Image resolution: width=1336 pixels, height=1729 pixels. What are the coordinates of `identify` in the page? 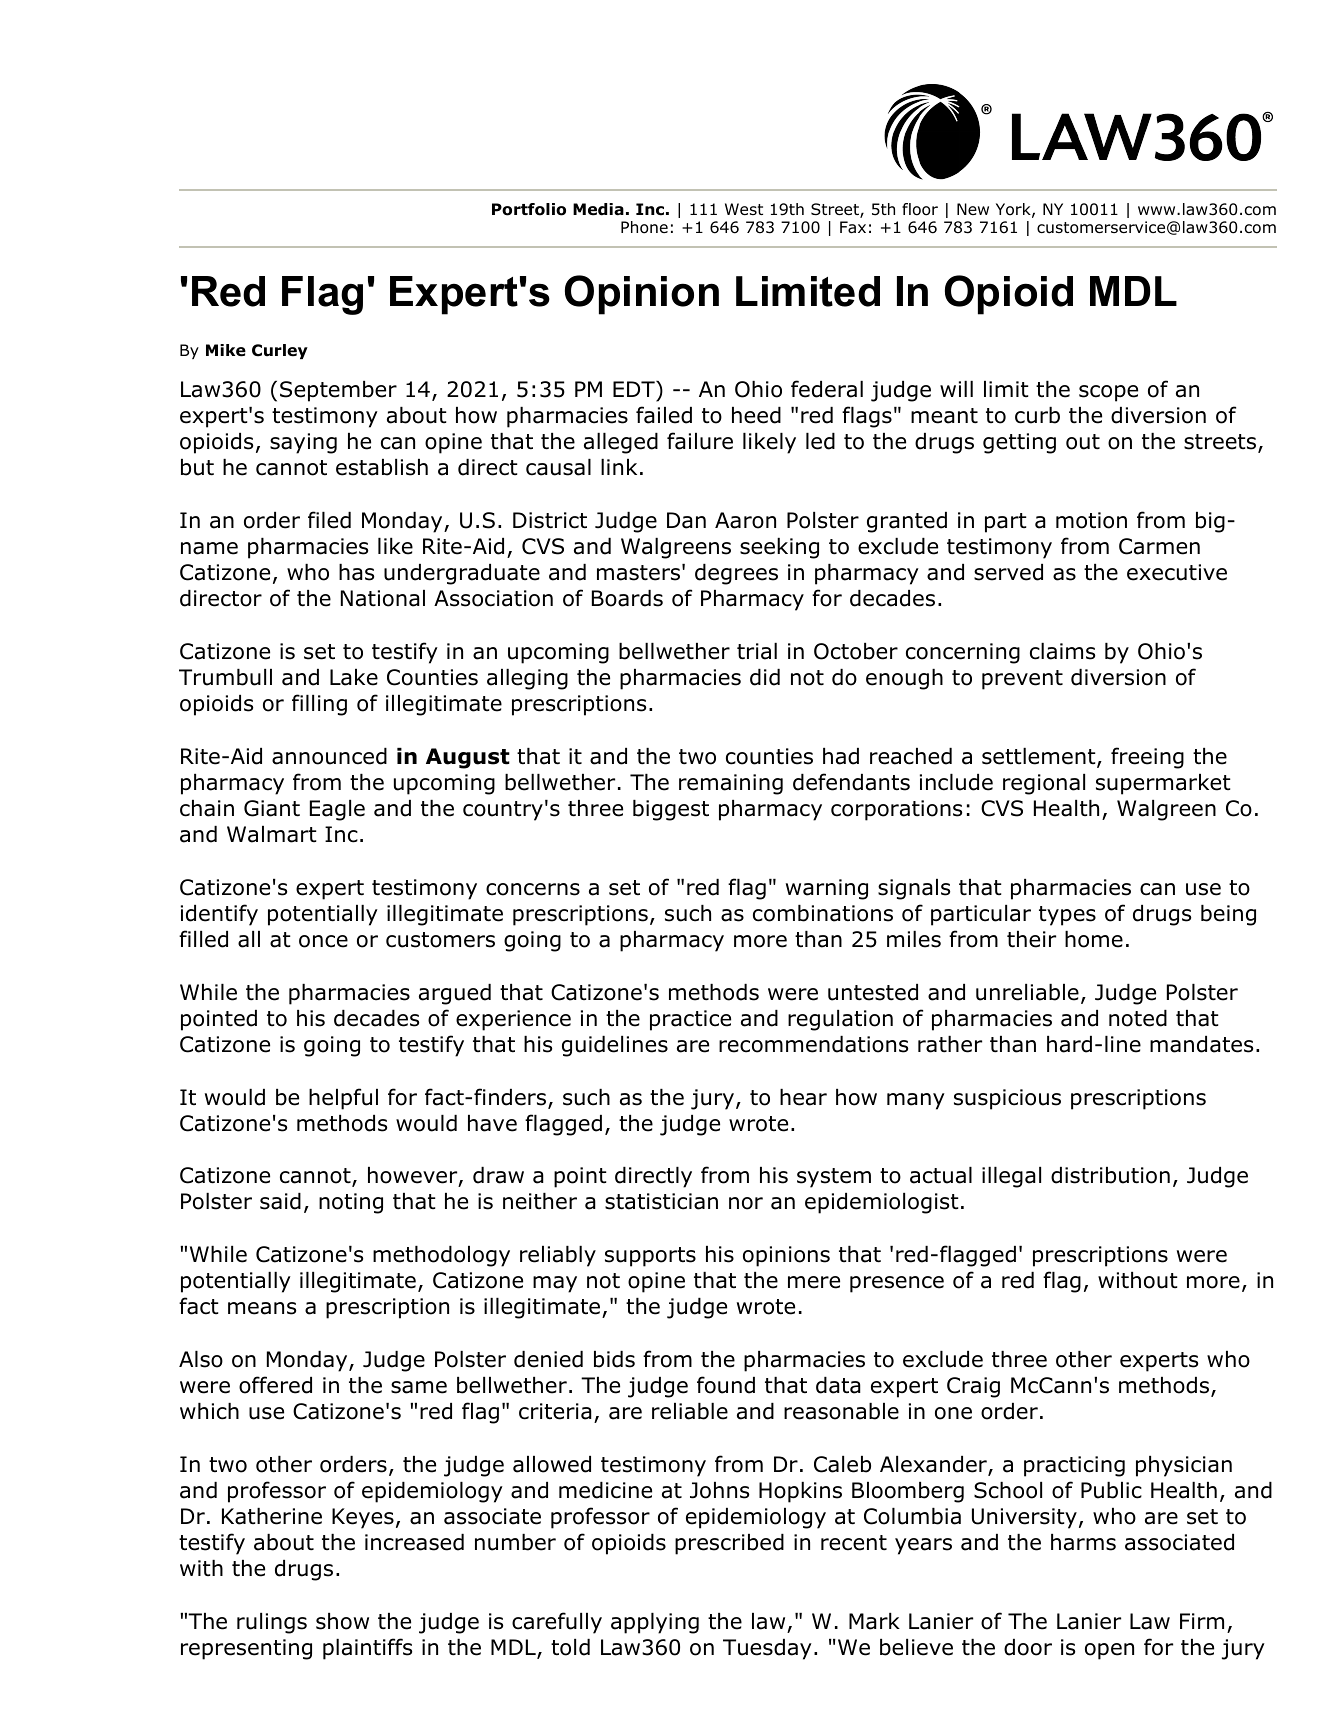 It's located at (219, 915).
